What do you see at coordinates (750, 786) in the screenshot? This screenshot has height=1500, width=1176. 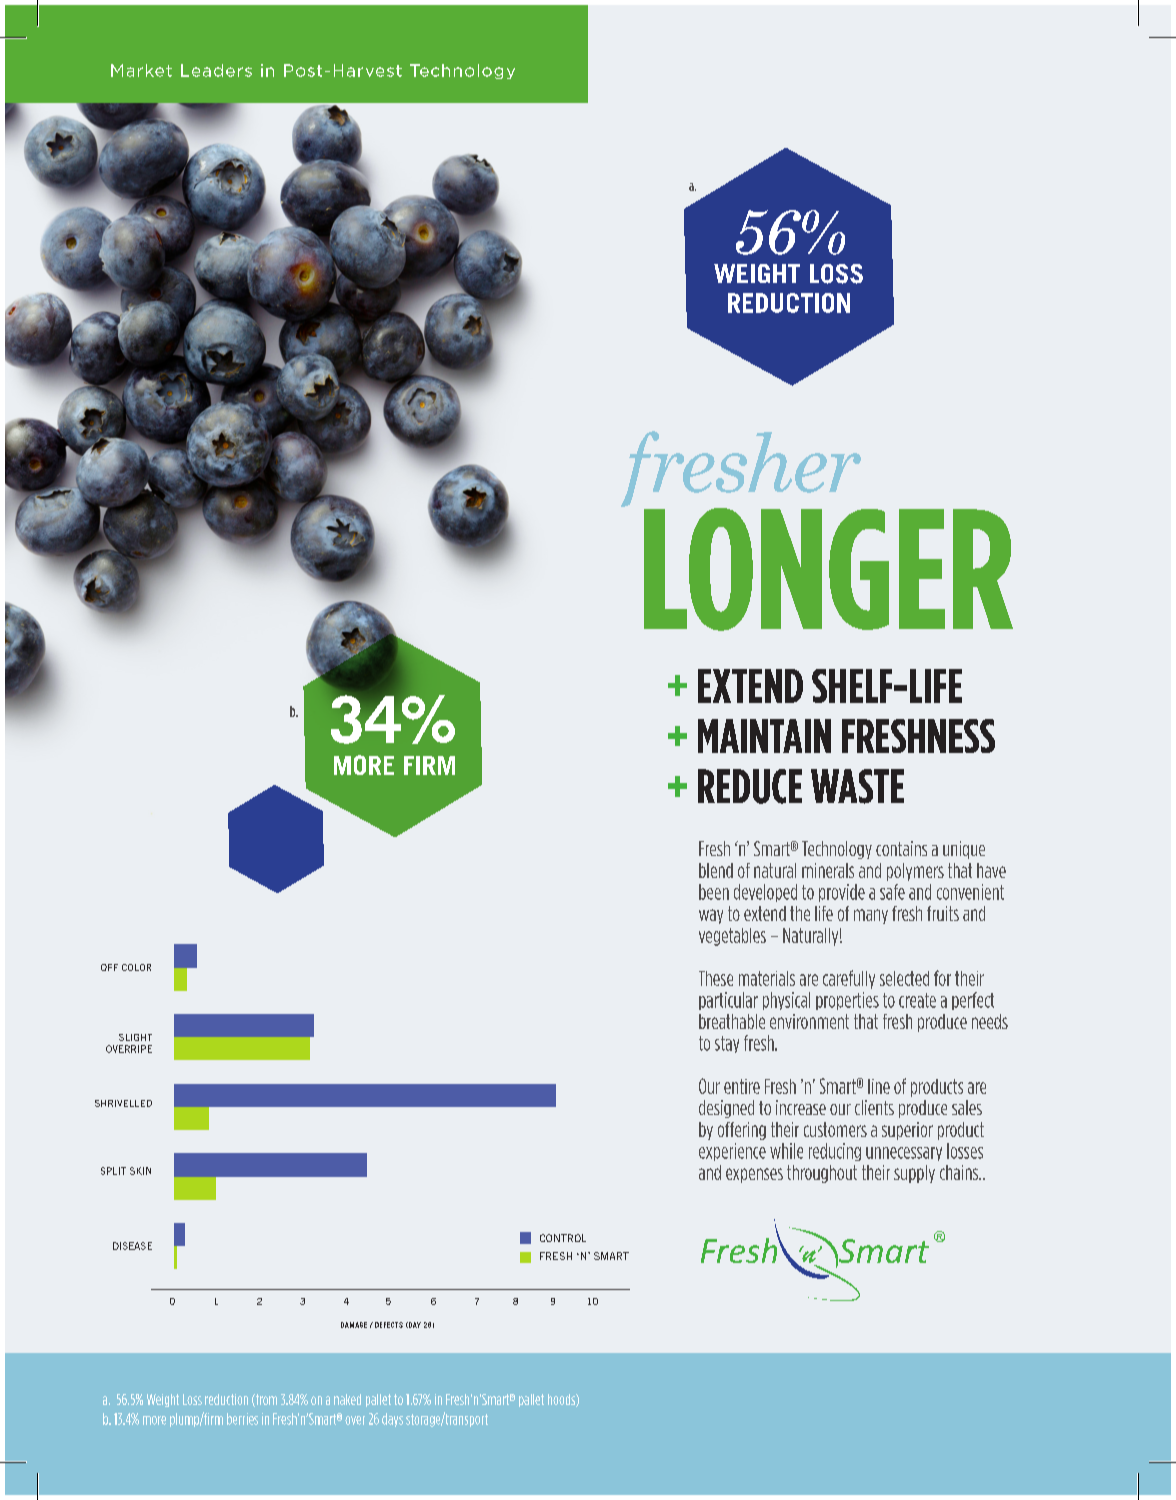 I see `REDUCE` at bounding box center [750, 786].
